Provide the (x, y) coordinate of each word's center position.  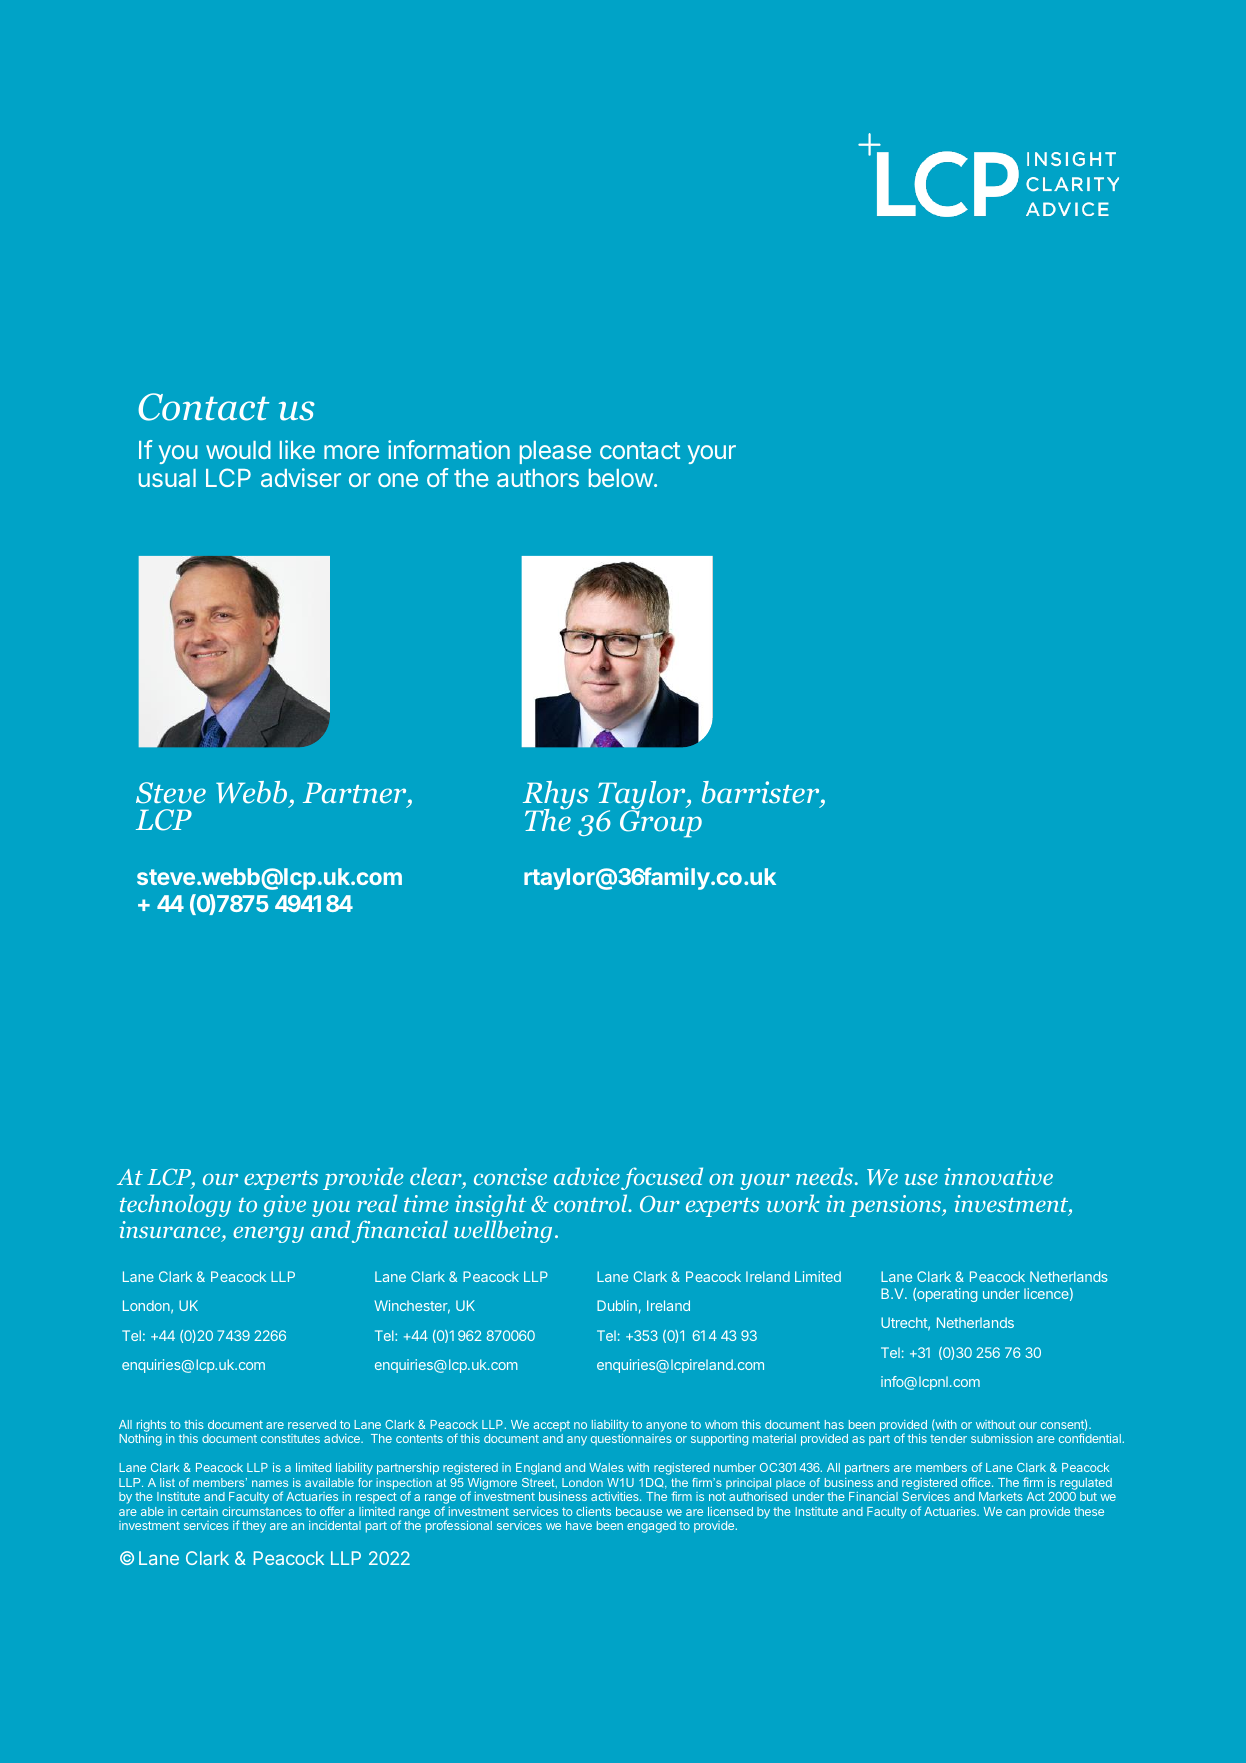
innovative (998, 1176)
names (270, 1483)
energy (268, 1235)
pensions (897, 1206)
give (284, 1206)
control (592, 1203)
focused (662, 1178)
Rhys (556, 797)
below (621, 478)
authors (538, 478)
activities (616, 1496)
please (555, 452)
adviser (301, 477)
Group (661, 823)
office (977, 1482)
